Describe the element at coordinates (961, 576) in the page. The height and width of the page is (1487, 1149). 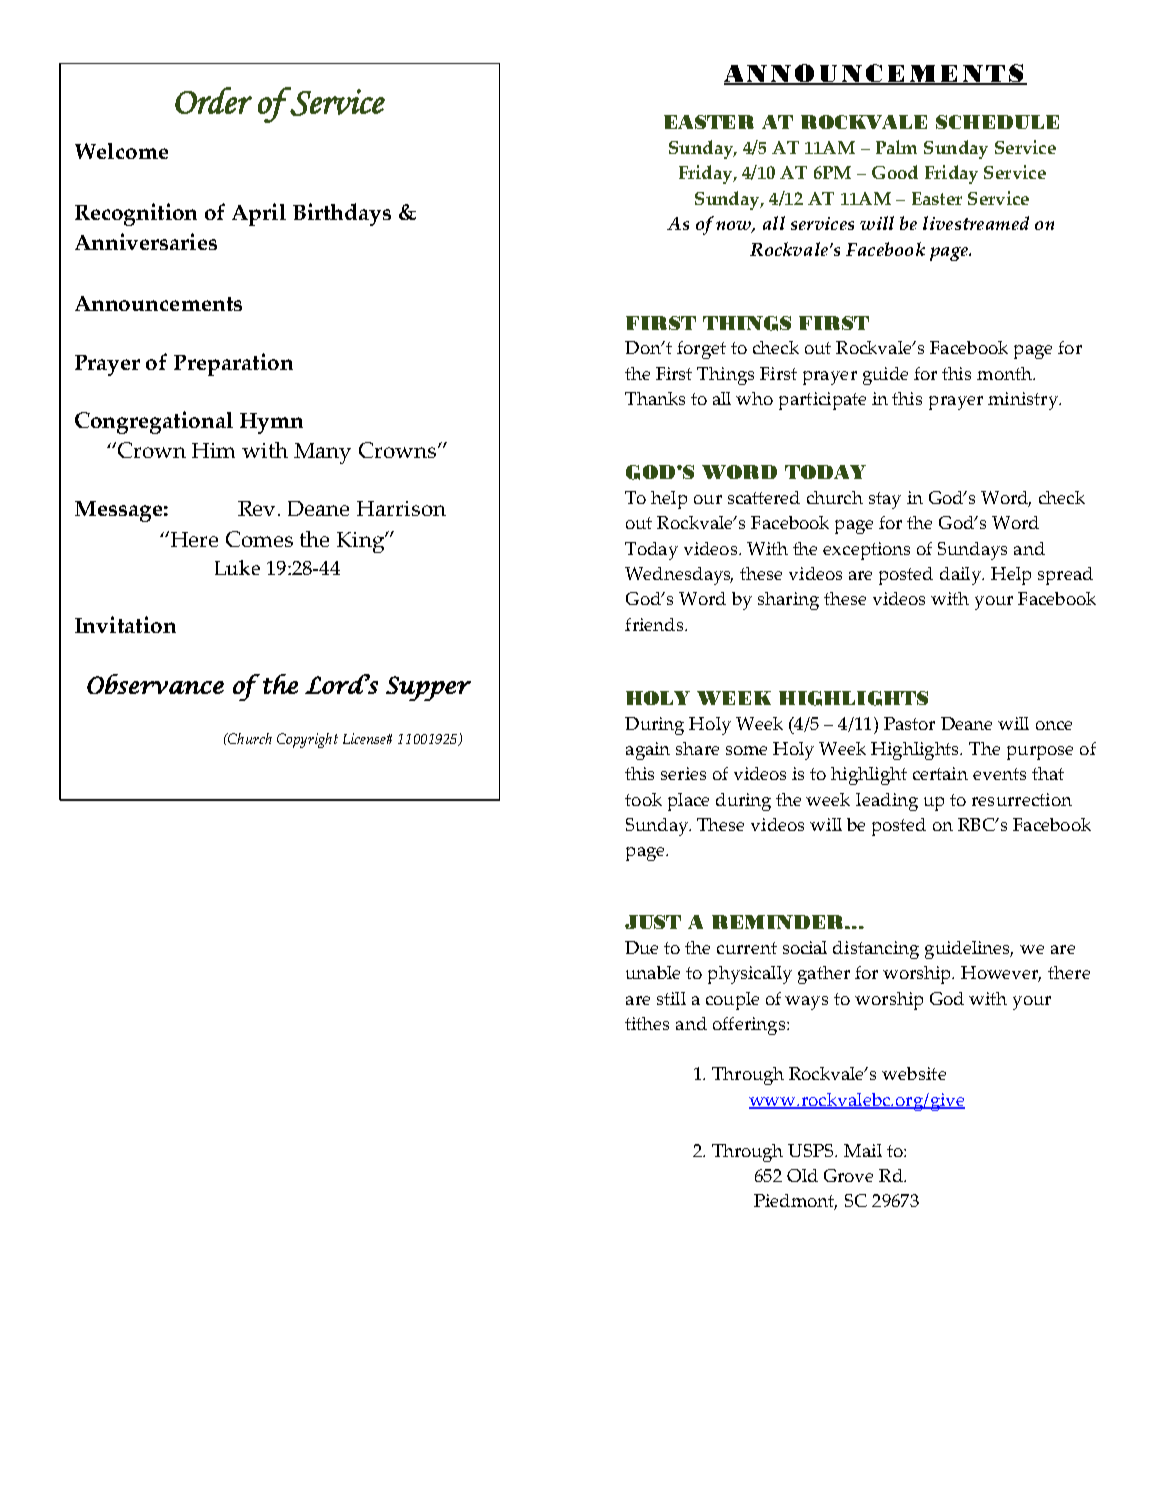
I see `daily` at that location.
